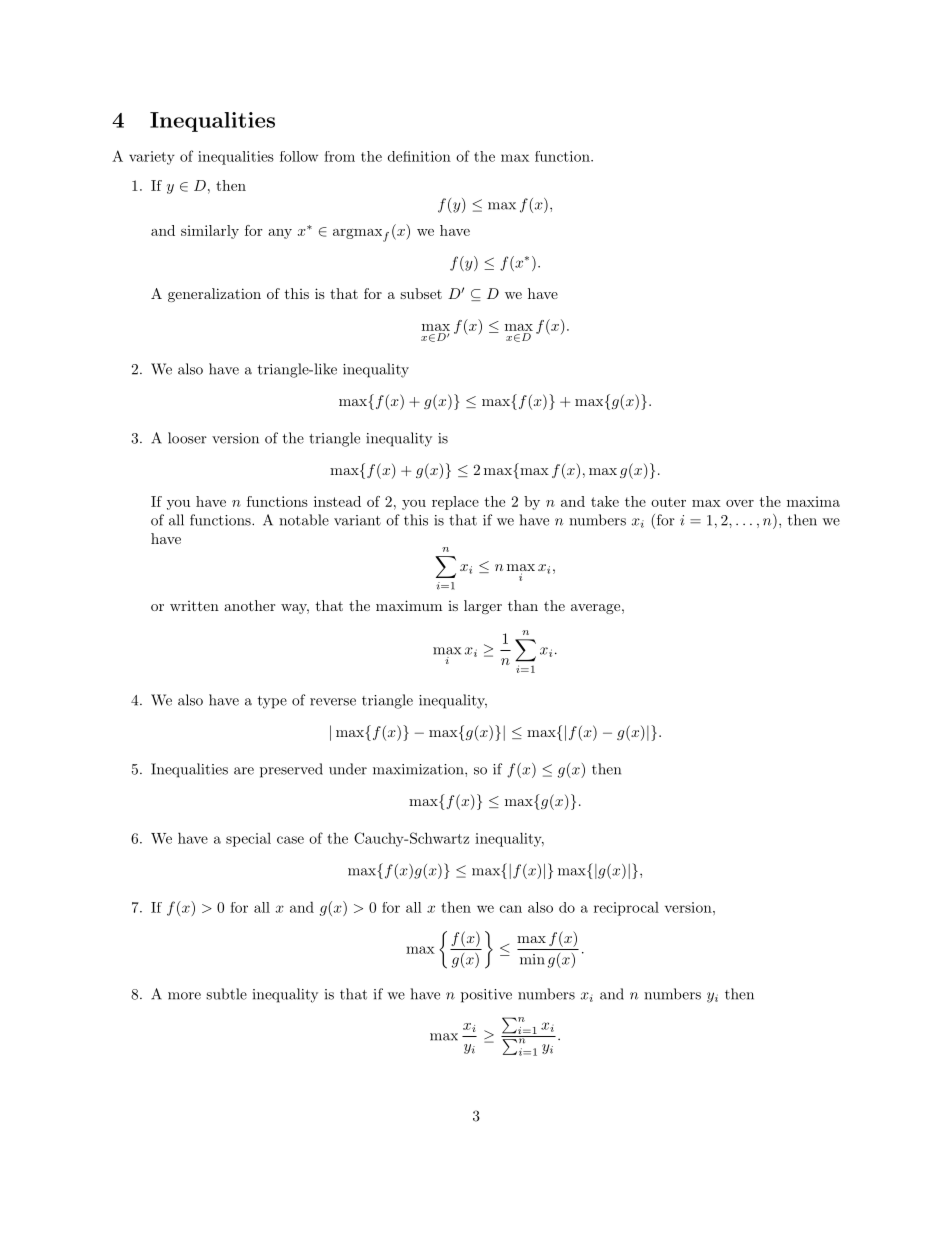 The image size is (952, 1233). What do you see at coordinates (249, 605) in the image?
I see `another` at bounding box center [249, 605].
